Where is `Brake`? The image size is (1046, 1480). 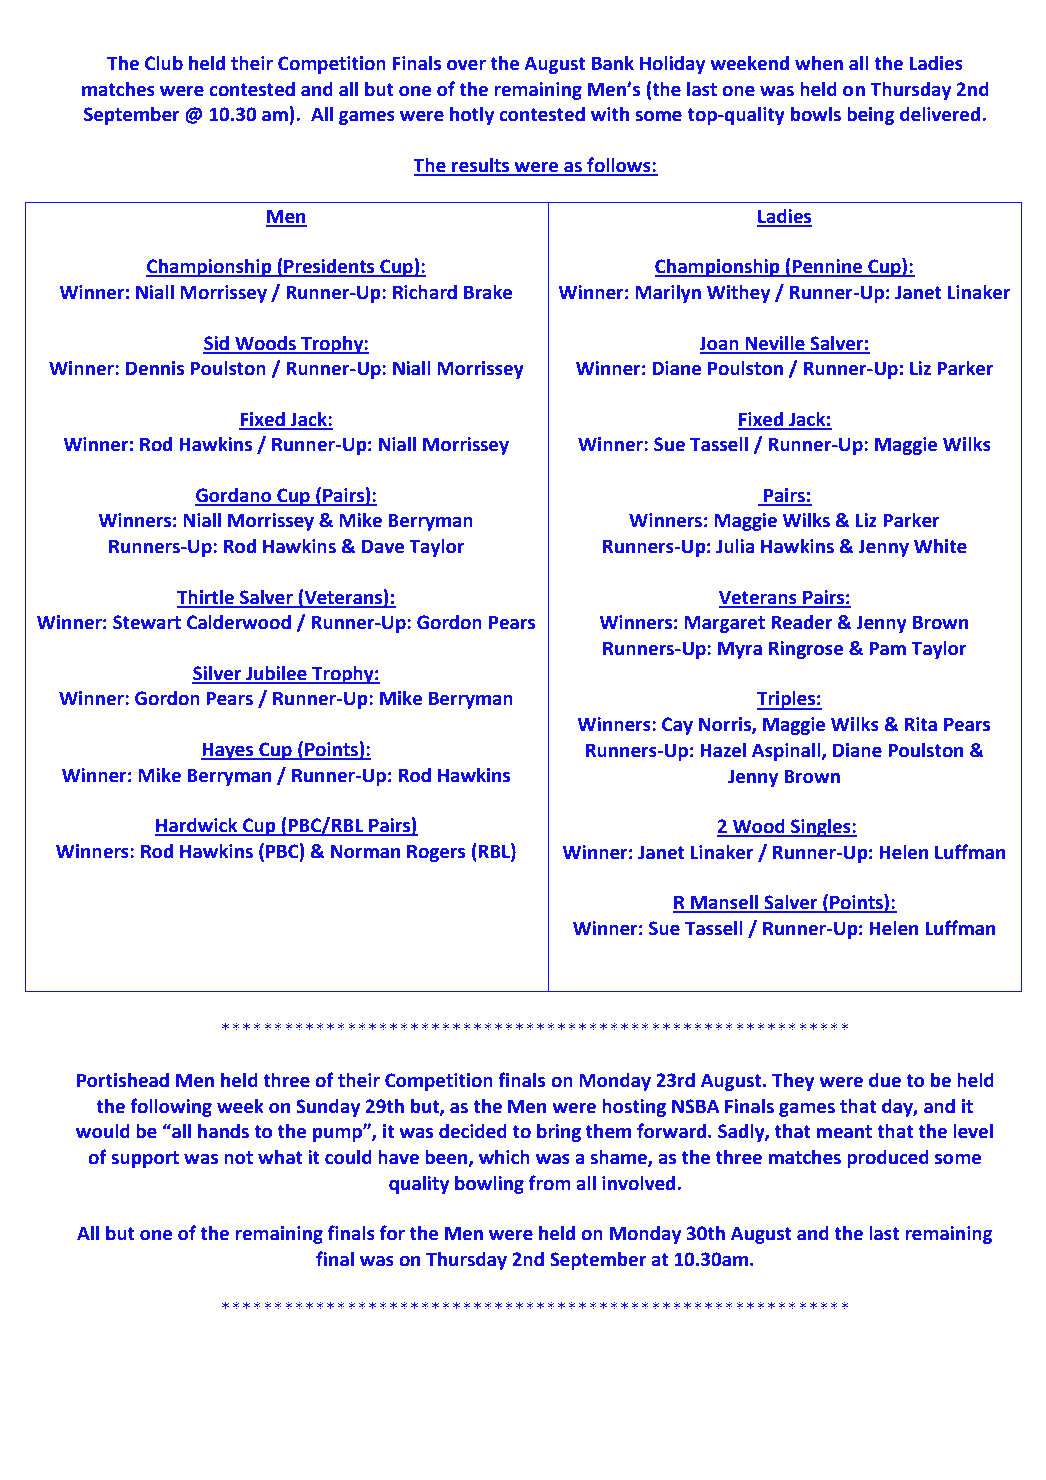 Brake is located at coordinates (488, 292).
